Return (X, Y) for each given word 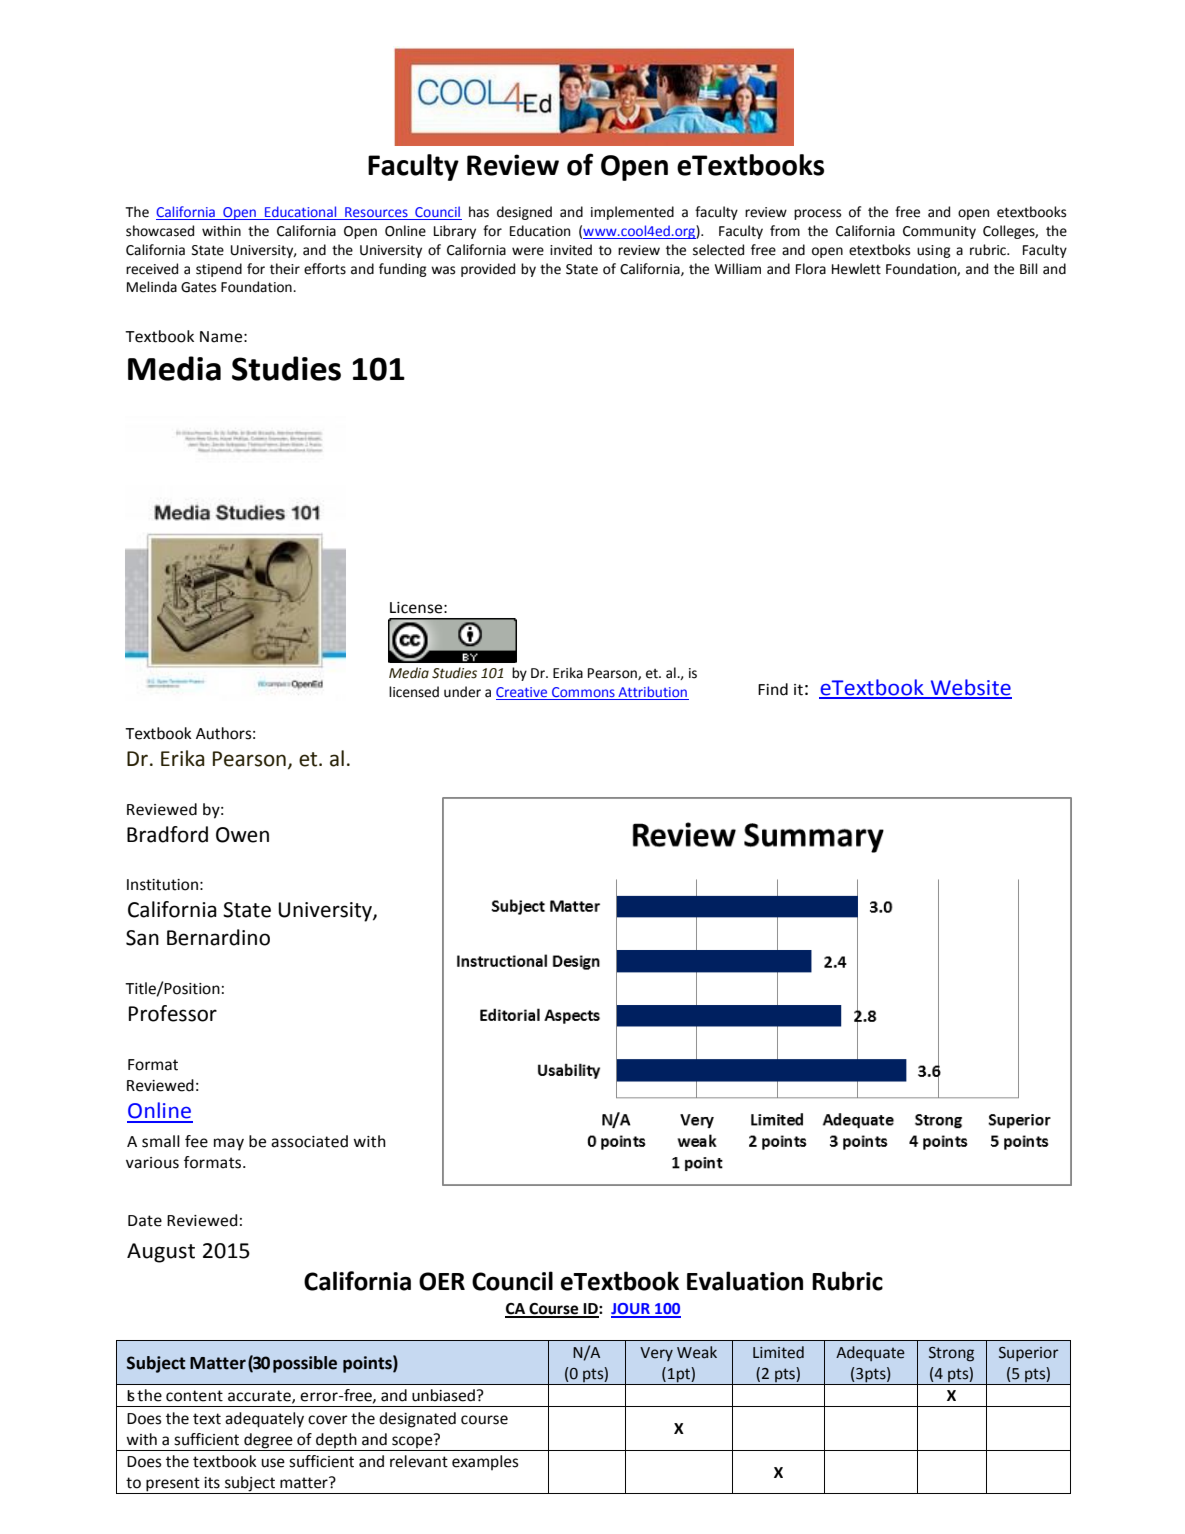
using (934, 251)
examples (485, 1462)
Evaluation (745, 1281)
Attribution (652, 691)
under (462, 692)
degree (268, 1441)
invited (571, 250)
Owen (242, 835)
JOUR (631, 1310)
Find (773, 689)
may (229, 1144)
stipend (219, 270)
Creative (521, 692)
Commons (583, 692)
